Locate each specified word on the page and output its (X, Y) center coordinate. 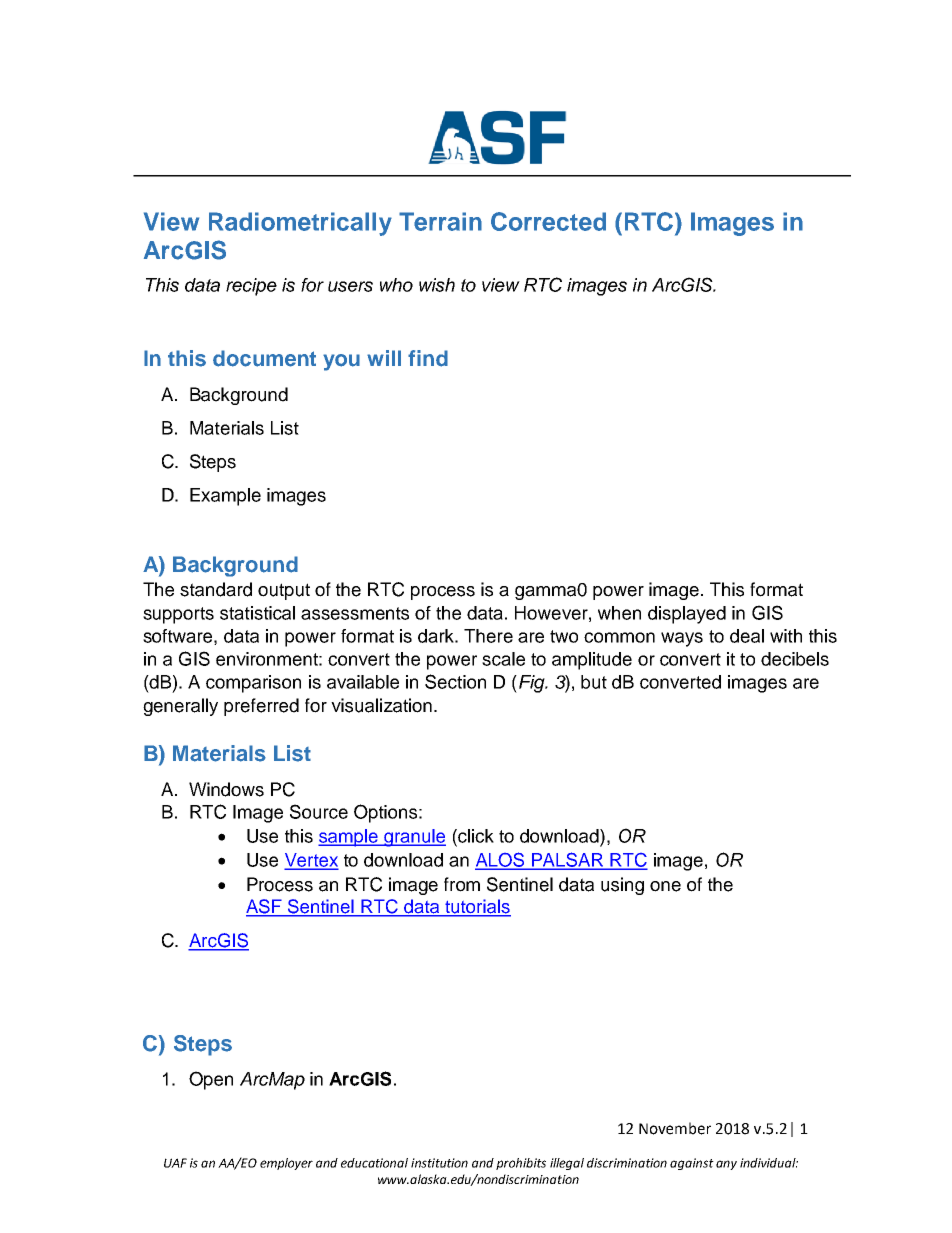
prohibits (521, 1164)
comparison (253, 684)
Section (455, 681)
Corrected (548, 221)
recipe (251, 287)
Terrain (440, 221)
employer (286, 1164)
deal (747, 636)
